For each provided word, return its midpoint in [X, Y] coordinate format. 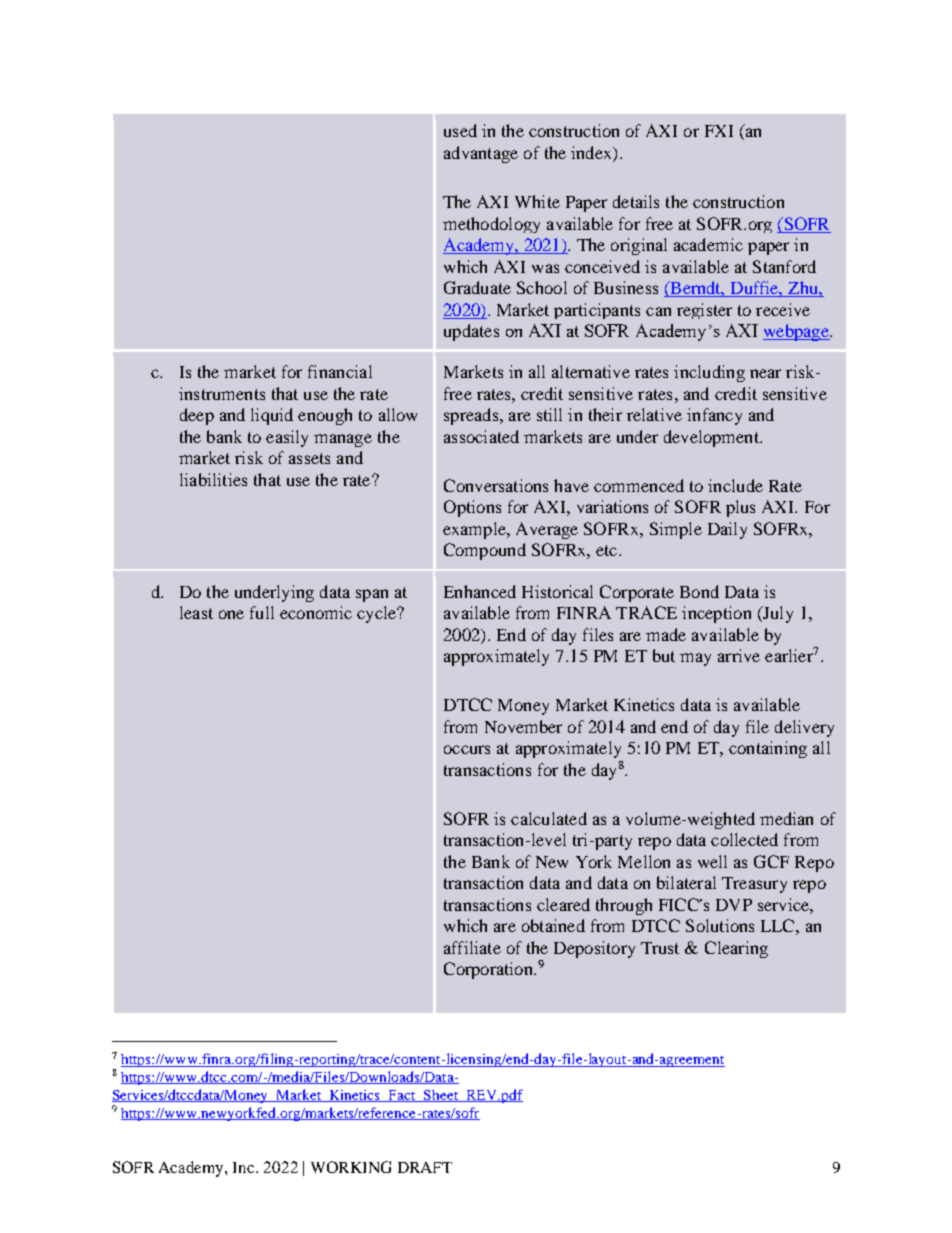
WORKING [351, 1167]
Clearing [736, 949]
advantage [481, 154]
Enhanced [480, 591]
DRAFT [425, 1167]
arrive [739, 655]
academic [708, 244]
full [262, 612]
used [460, 130]
